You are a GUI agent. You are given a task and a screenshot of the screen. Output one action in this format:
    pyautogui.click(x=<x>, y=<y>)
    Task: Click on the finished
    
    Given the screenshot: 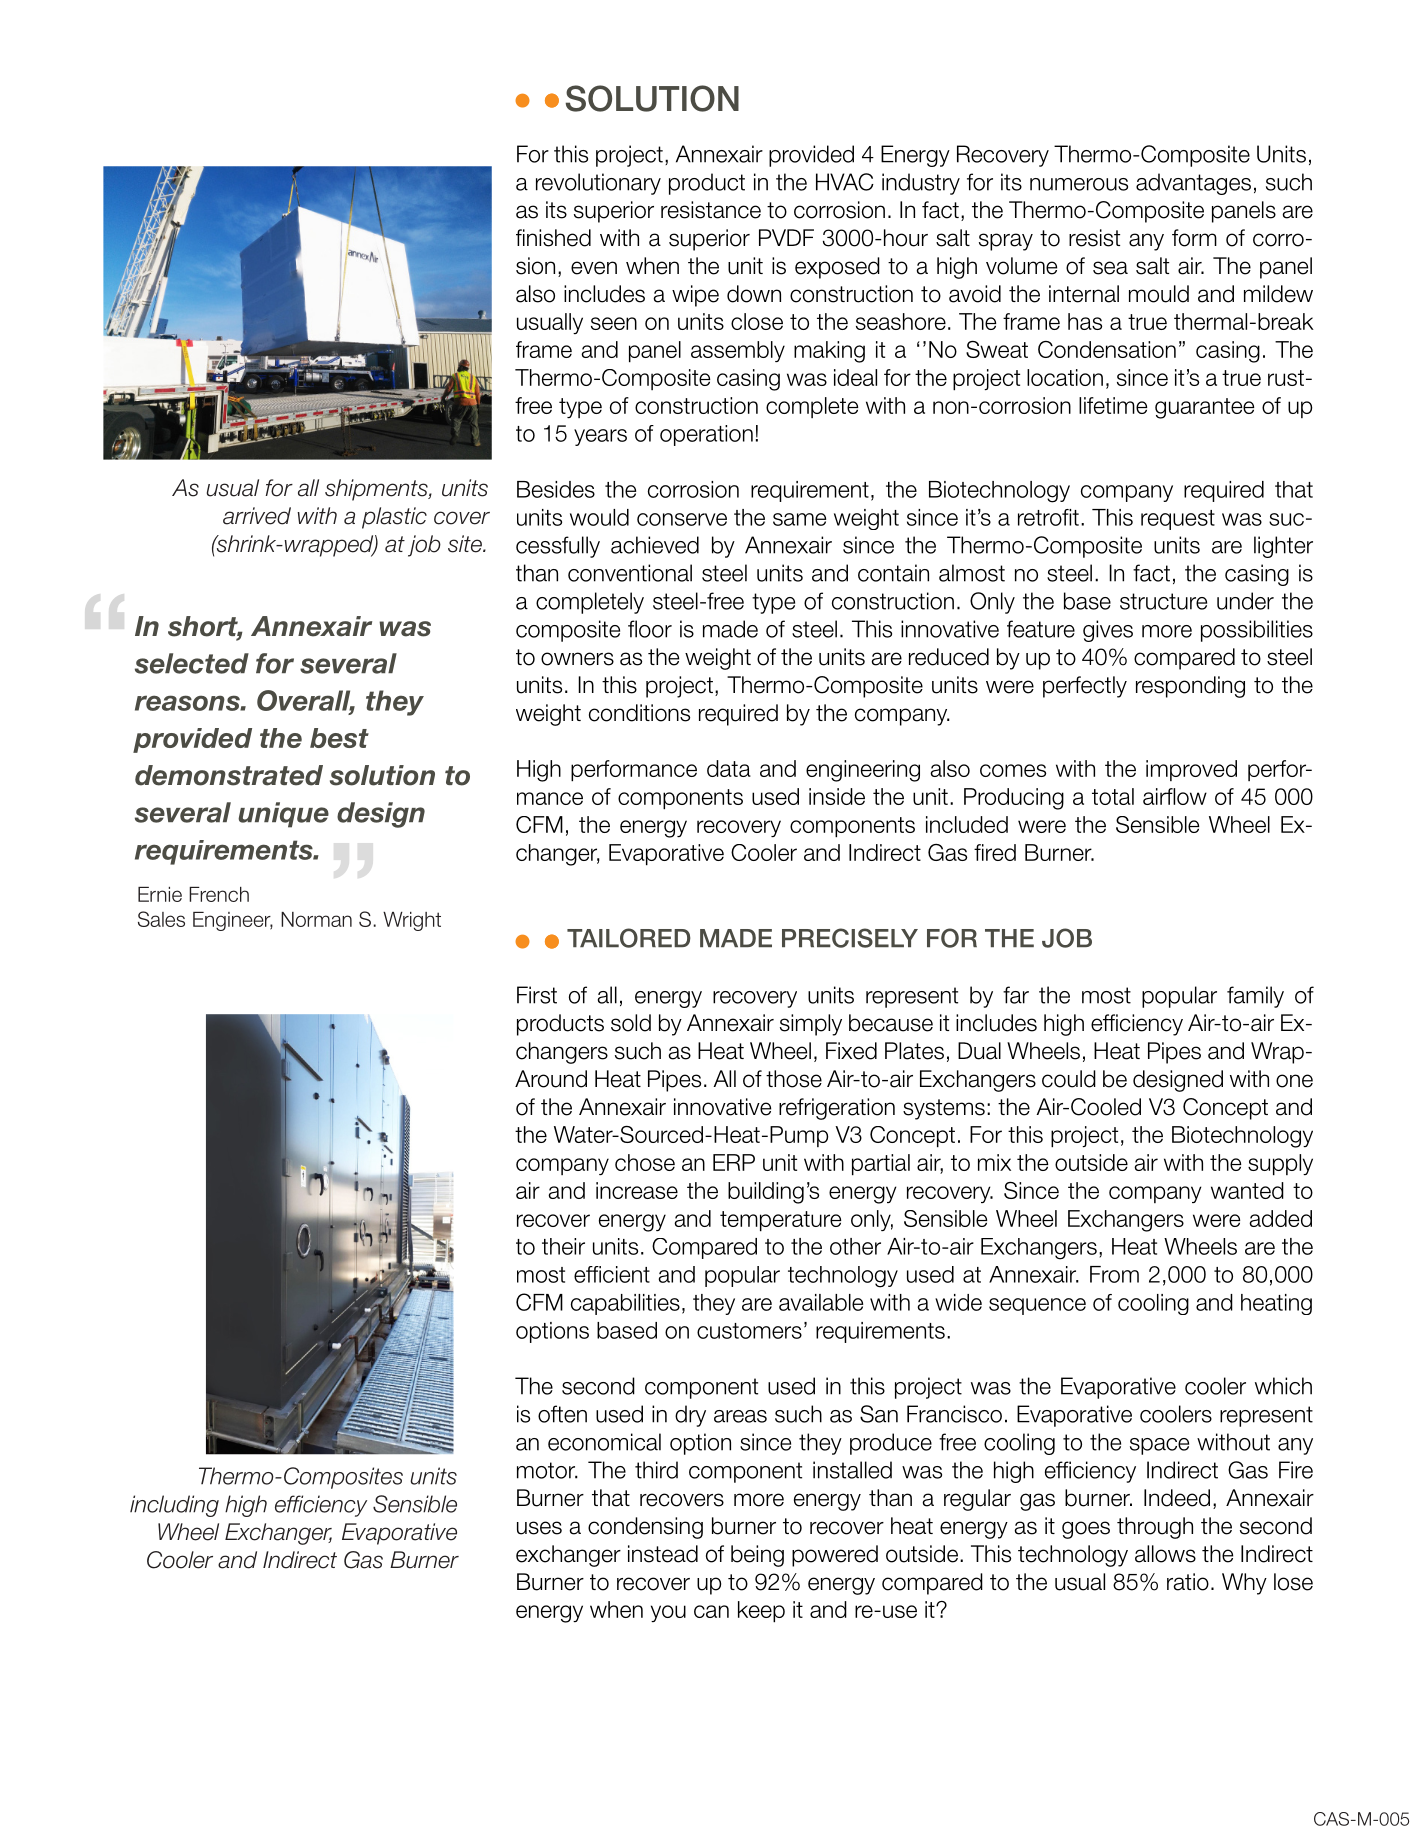 What is the action you would take?
    pyautogui.click(x=553, y=238)
